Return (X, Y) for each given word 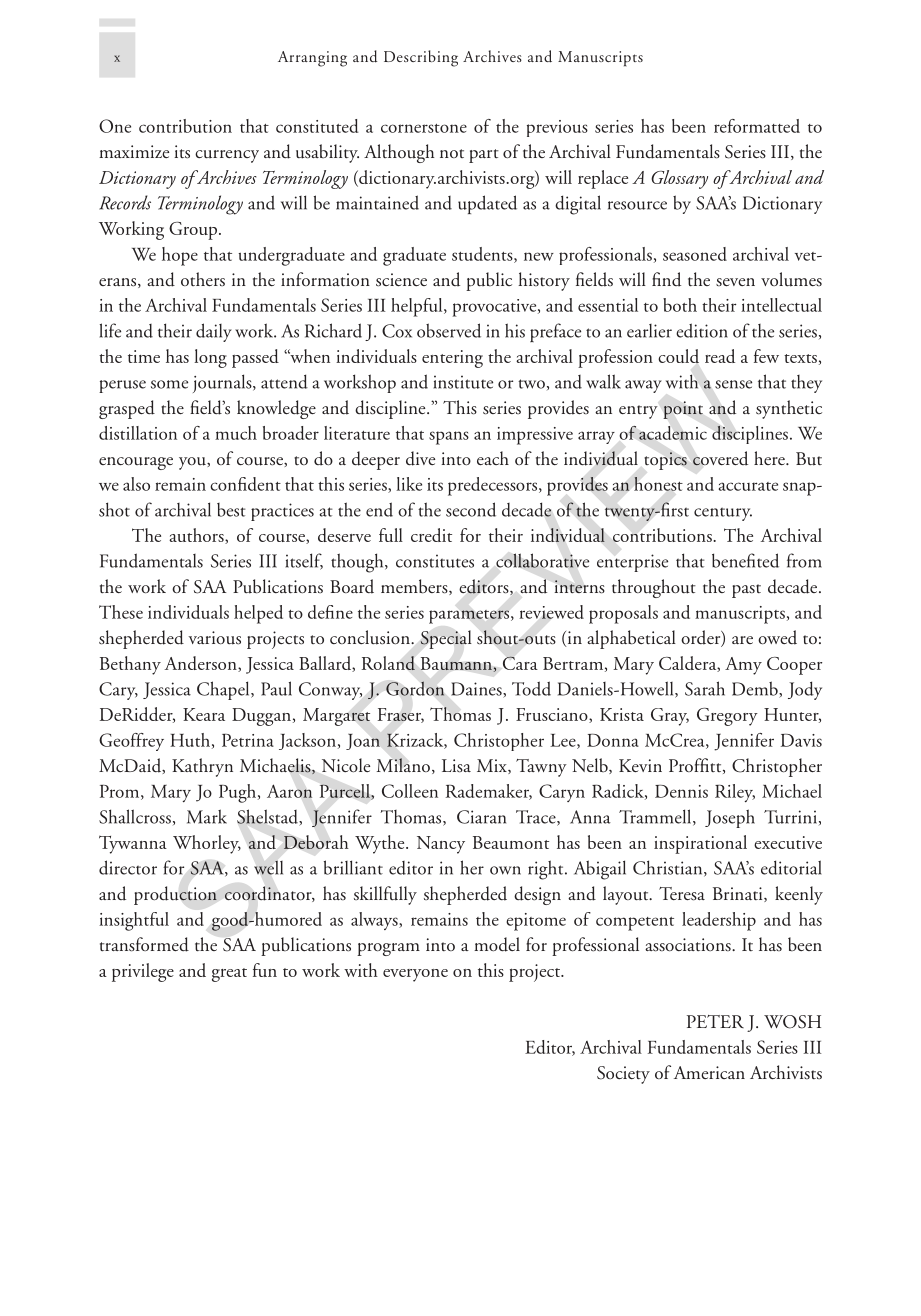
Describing (421, 58)
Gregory (727, 717)
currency (227, 156)
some (169, 384)
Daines (477, 690)
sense (733, 384)
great (229, 975)
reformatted (757, 126)
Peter (715, 1021)
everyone (415, 975)
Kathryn (202, 767)
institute (463, 382)
